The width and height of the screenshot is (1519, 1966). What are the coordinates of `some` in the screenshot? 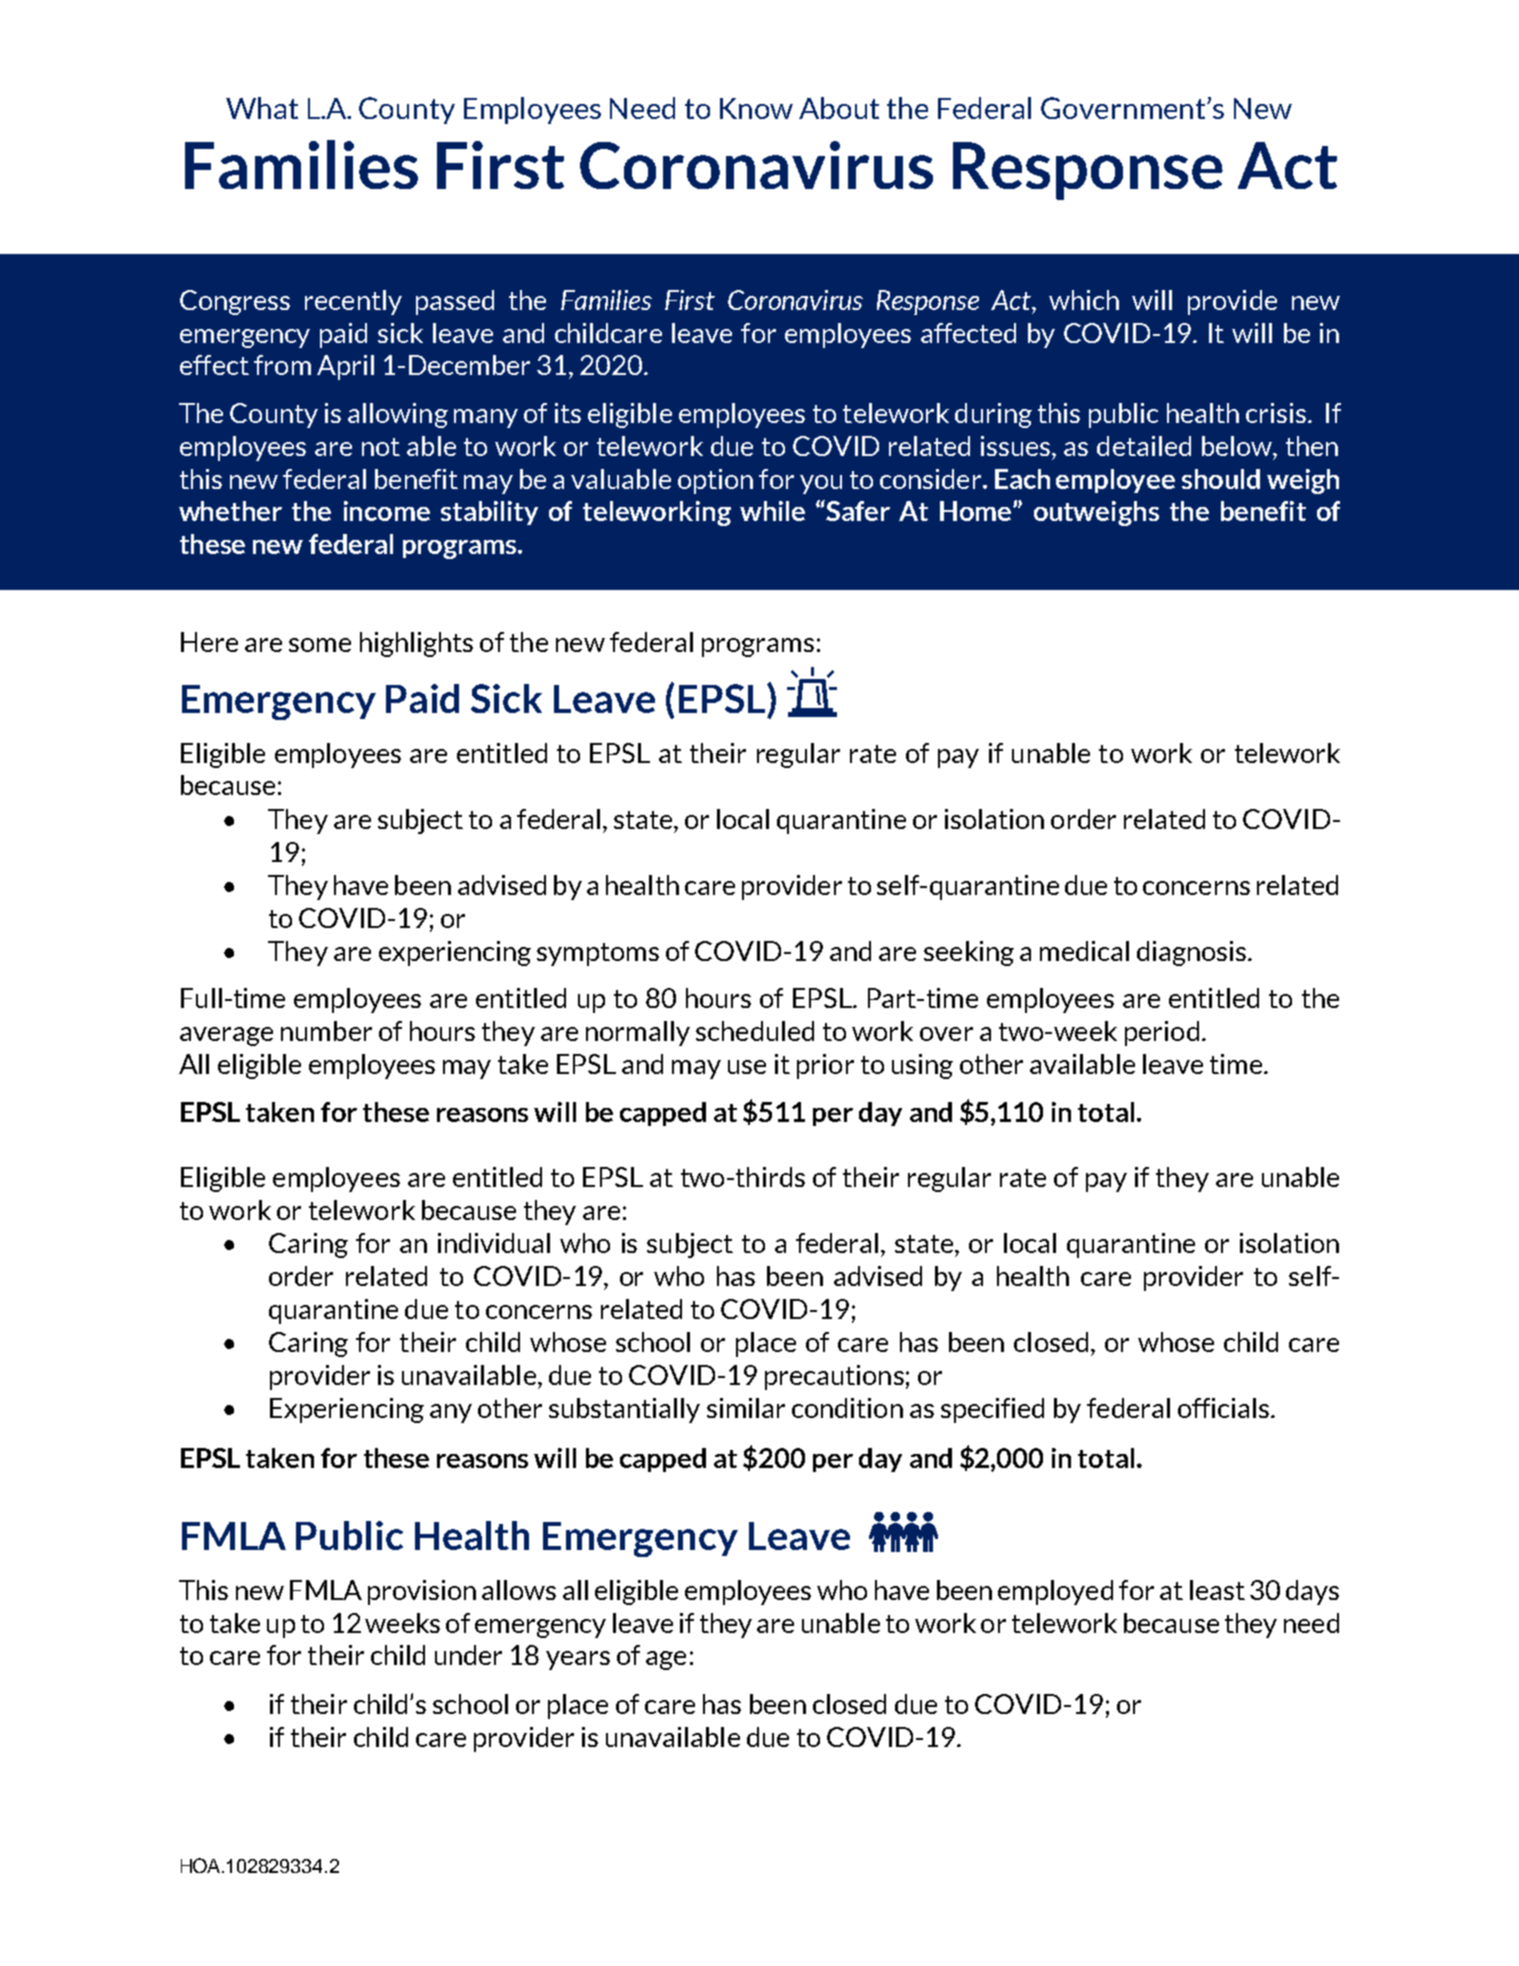 It's located at (320, 645).
